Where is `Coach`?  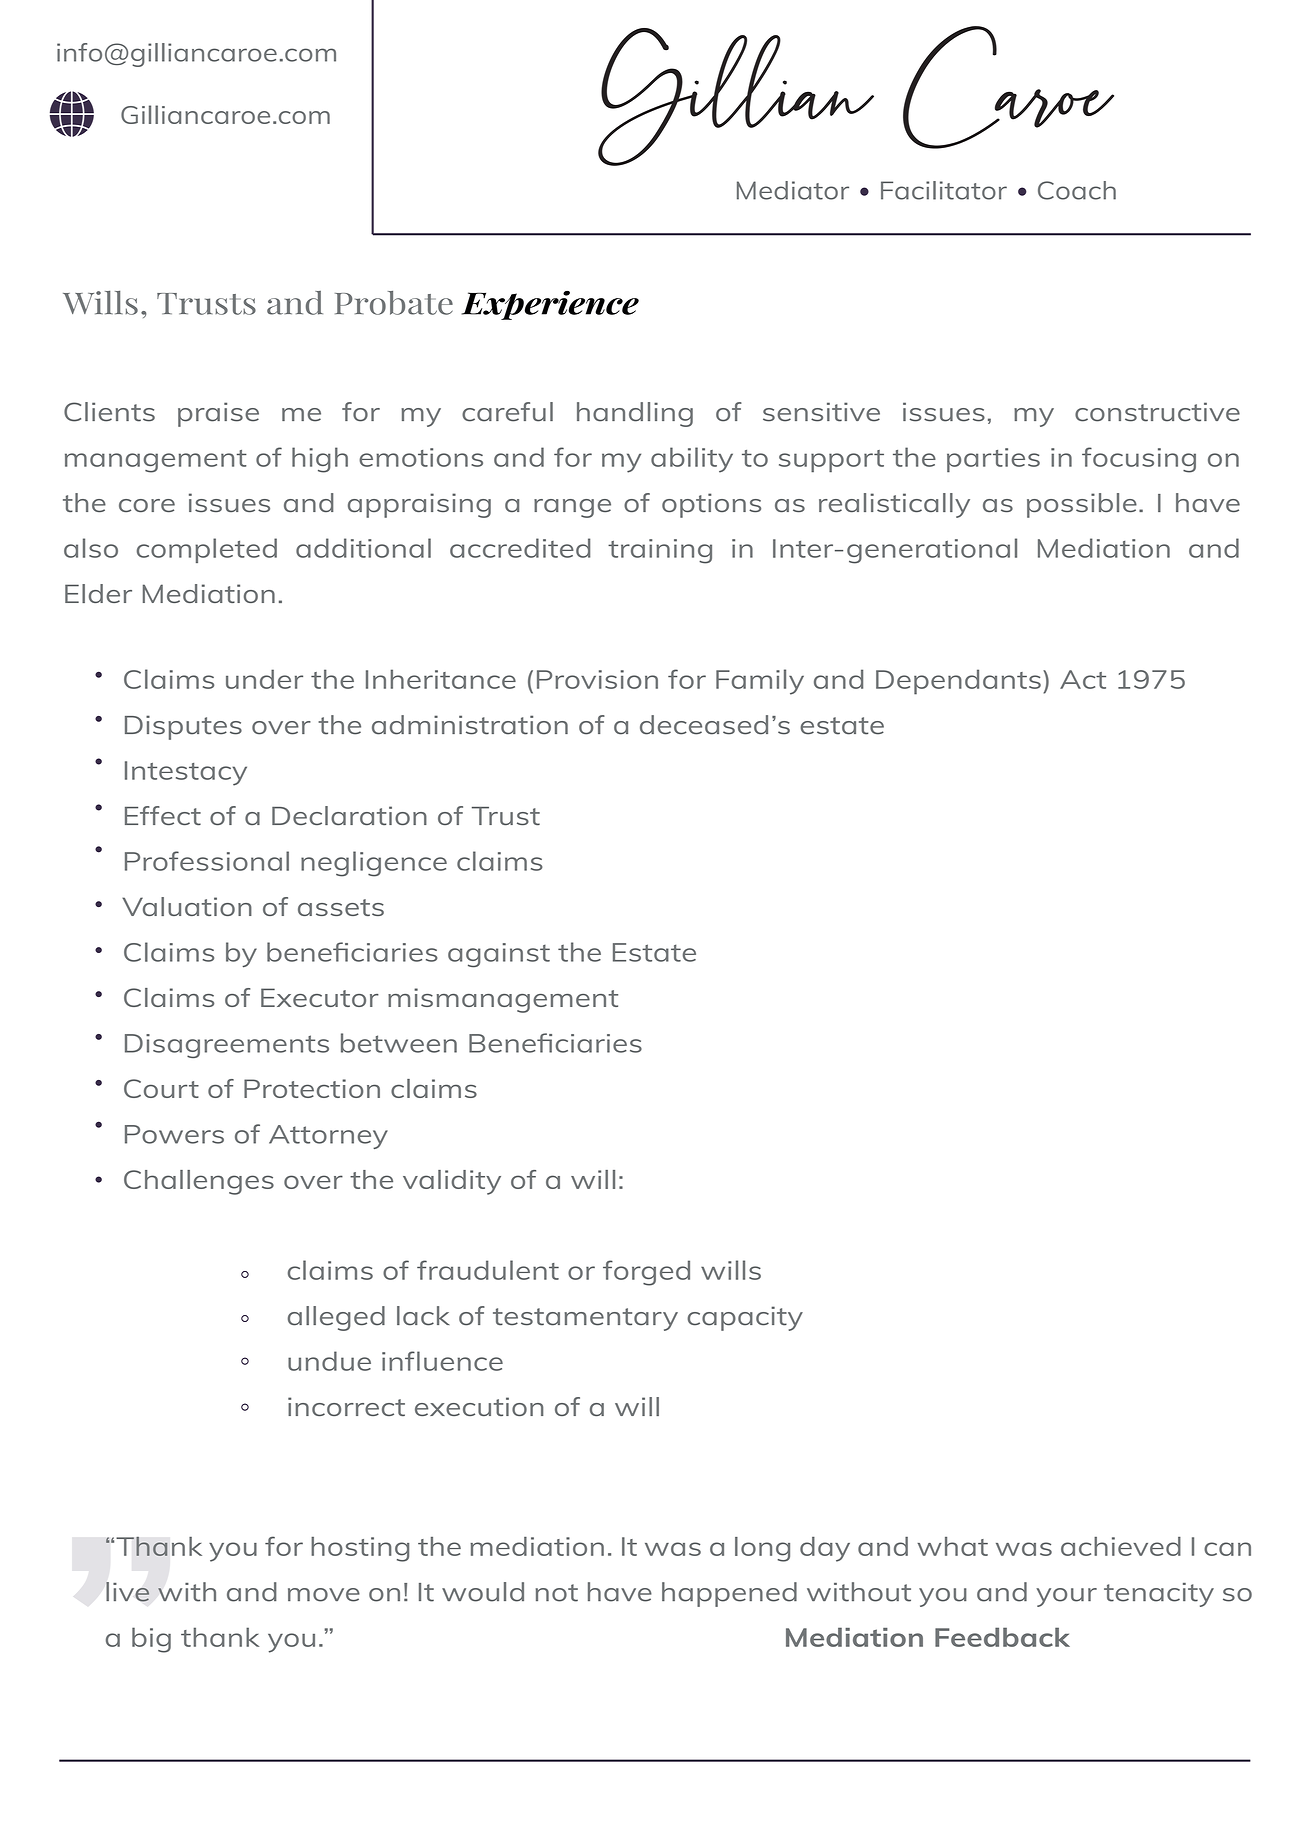
Coach is located at coordinates (1077, 190).
